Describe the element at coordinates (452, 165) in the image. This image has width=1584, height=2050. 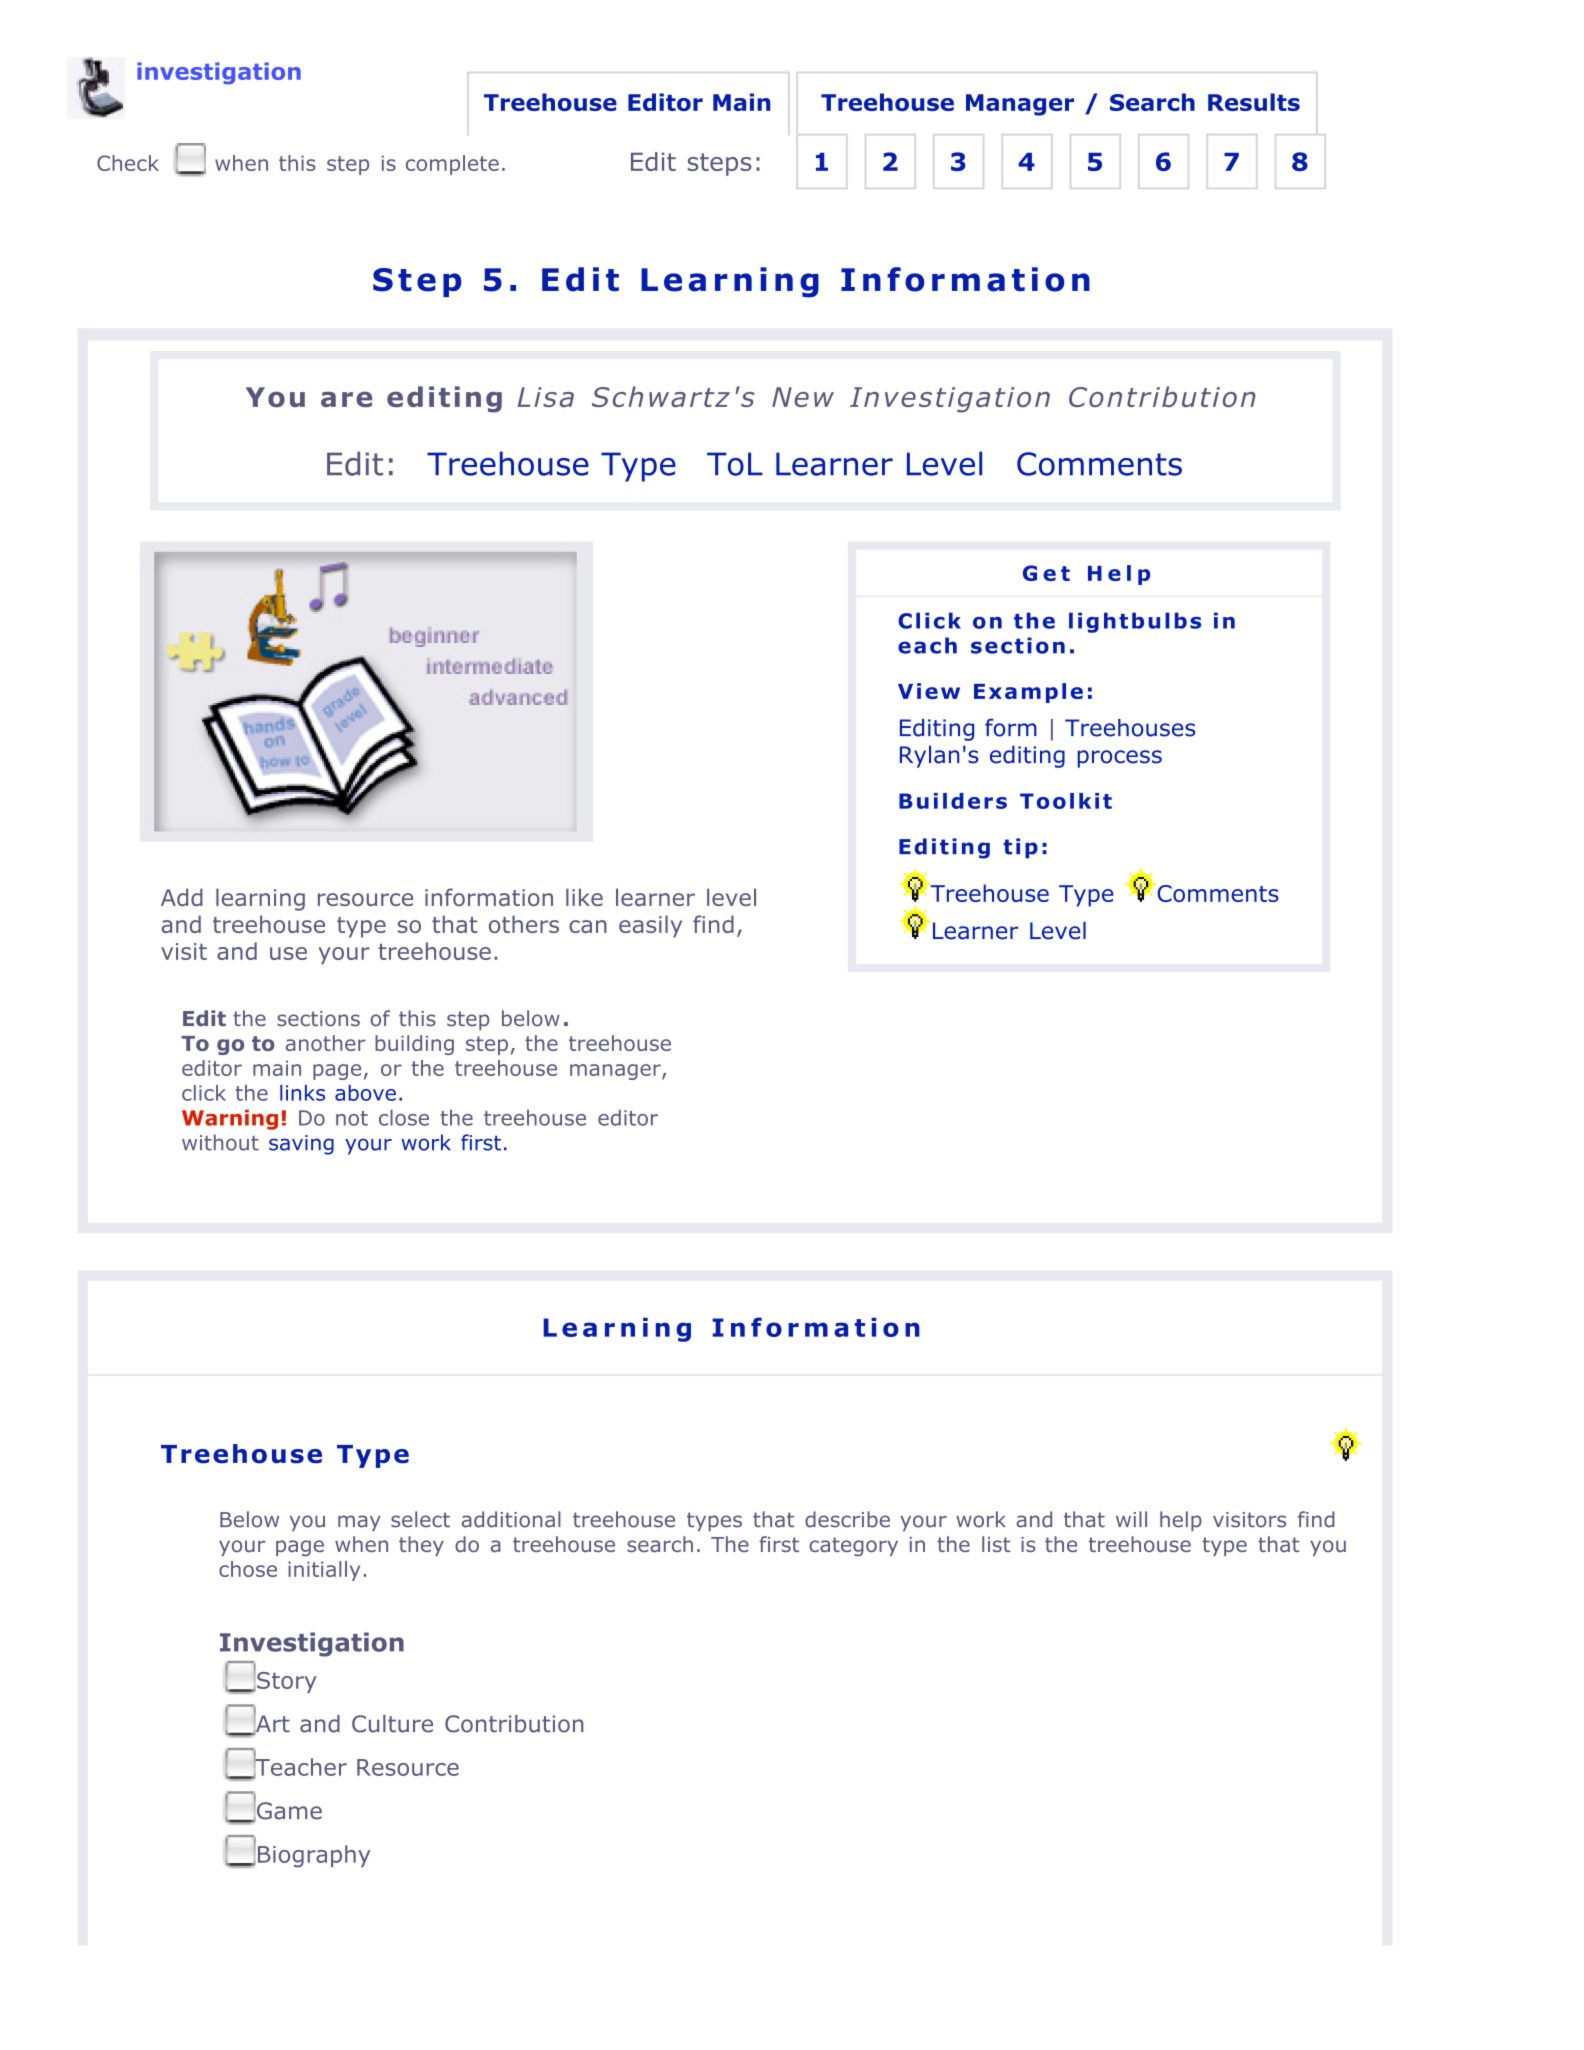
I see `complete` at that location.
